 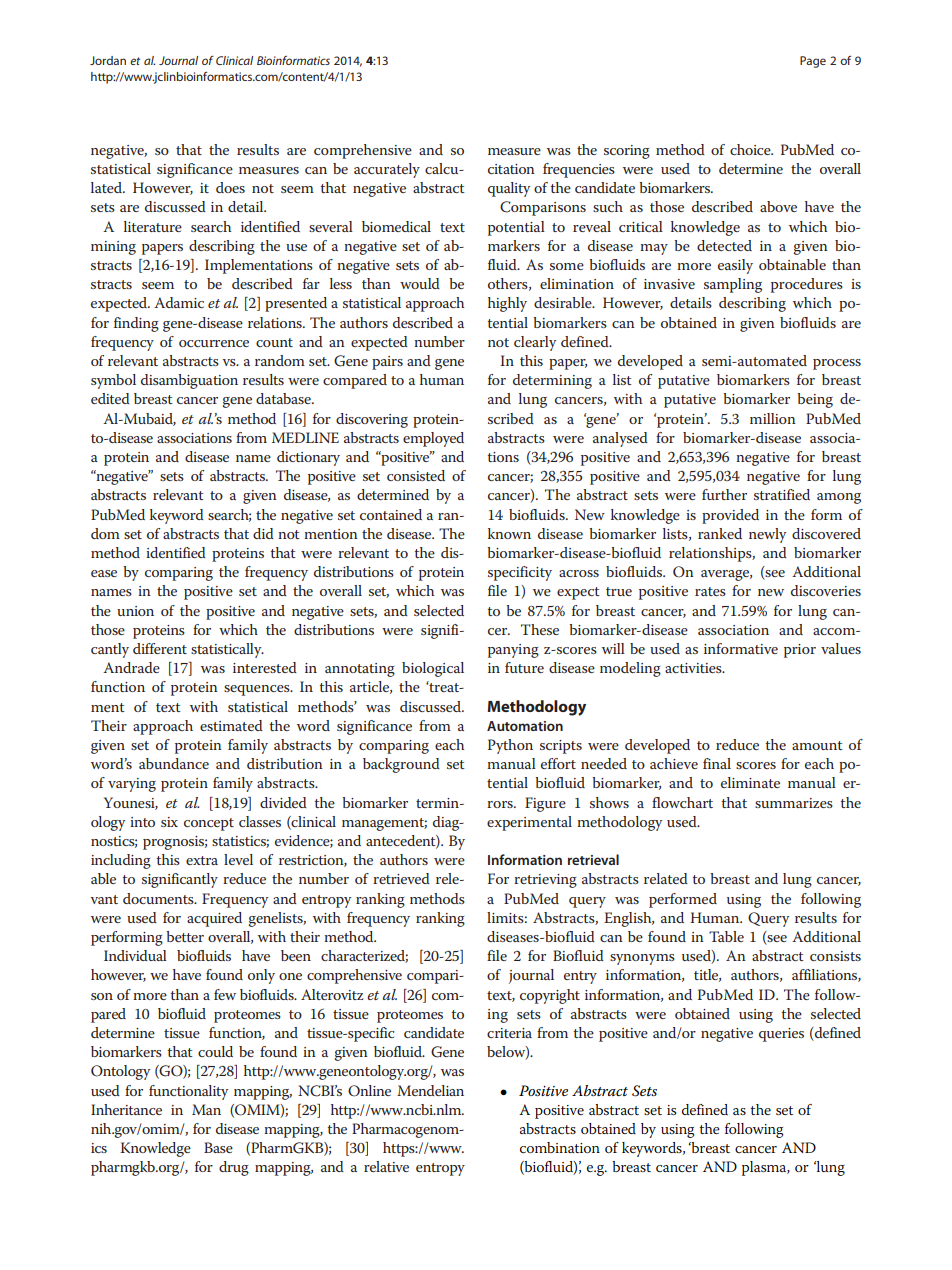 I want to click on summarizes, so click(x=794, y=803).
